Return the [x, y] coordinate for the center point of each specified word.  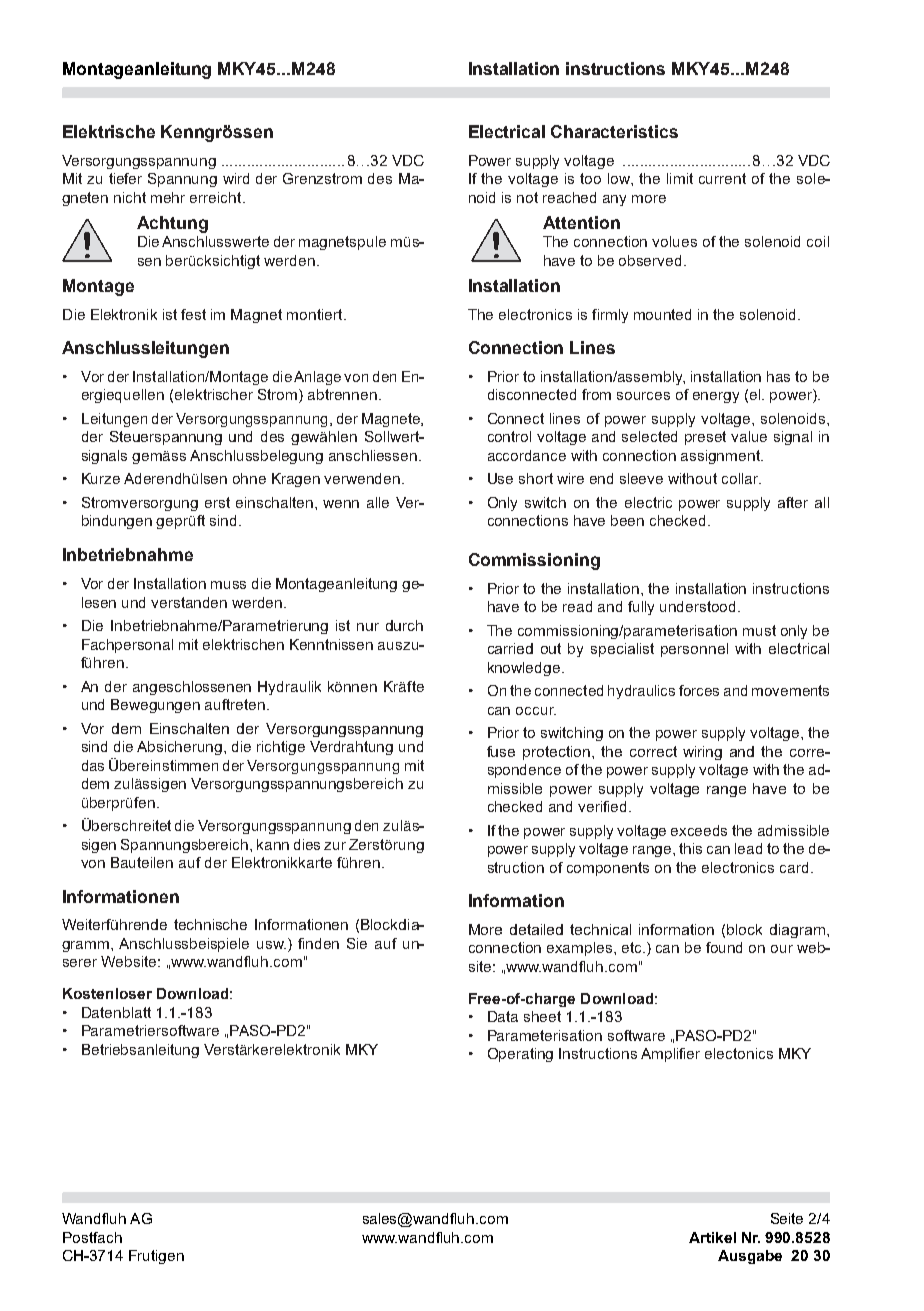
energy [716, 397]
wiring [702, 753]
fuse [501, 751]
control [509, 436]
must [759, 630]
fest [193, 314]
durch [404, 625]
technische [210, 924]
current [722, 178]
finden [318, 943]
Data [503, 1016]
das [93, 765]
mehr [168, 197]
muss [228, 585]
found [724, 947]
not [527, 197]
